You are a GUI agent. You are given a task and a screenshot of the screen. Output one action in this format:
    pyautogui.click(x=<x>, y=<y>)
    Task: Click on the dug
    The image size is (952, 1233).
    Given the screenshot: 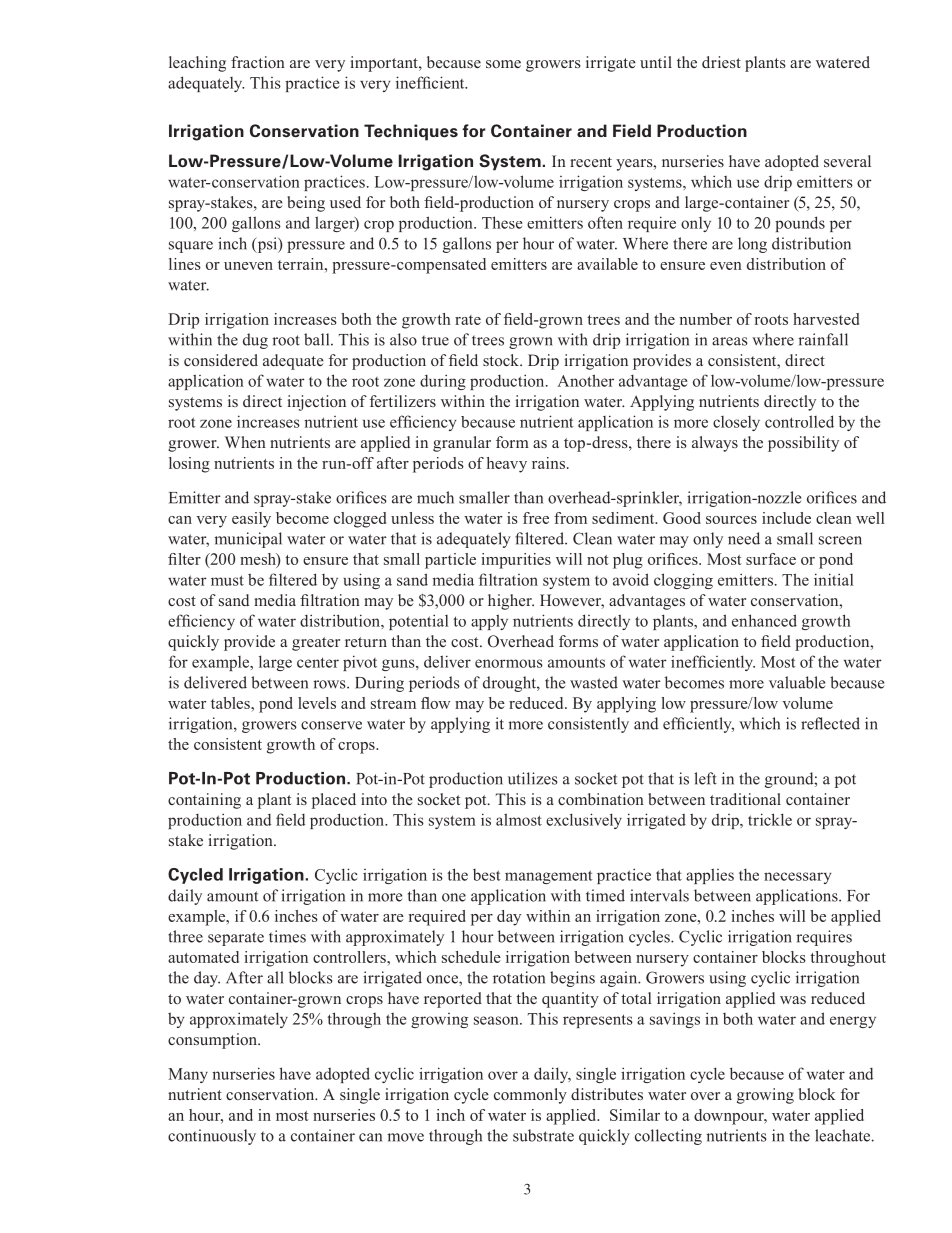 What is the action you would take?
    pyautogui.click(x=255, y=341)
